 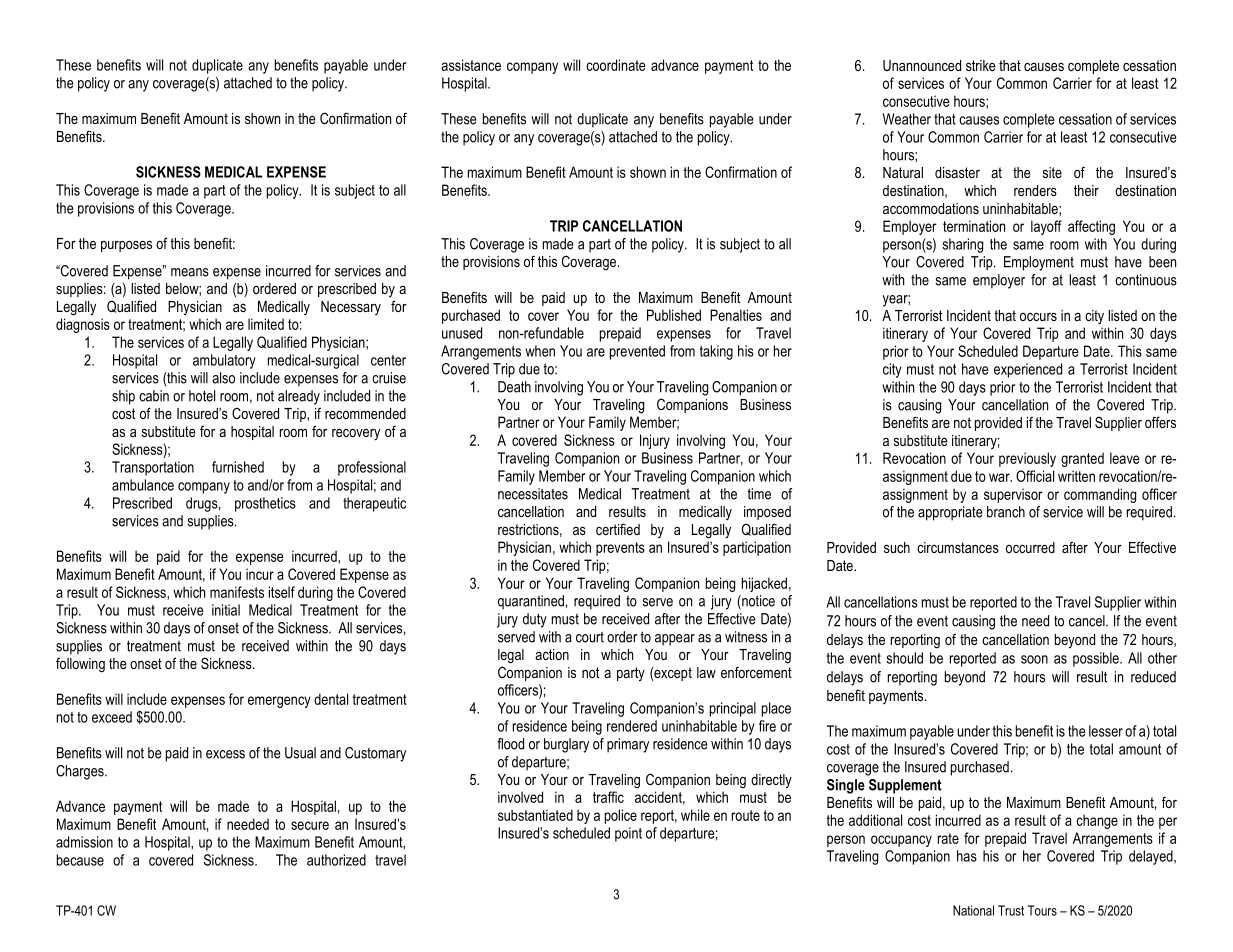 I want to click on furnished, so click(x=238, y=467).
